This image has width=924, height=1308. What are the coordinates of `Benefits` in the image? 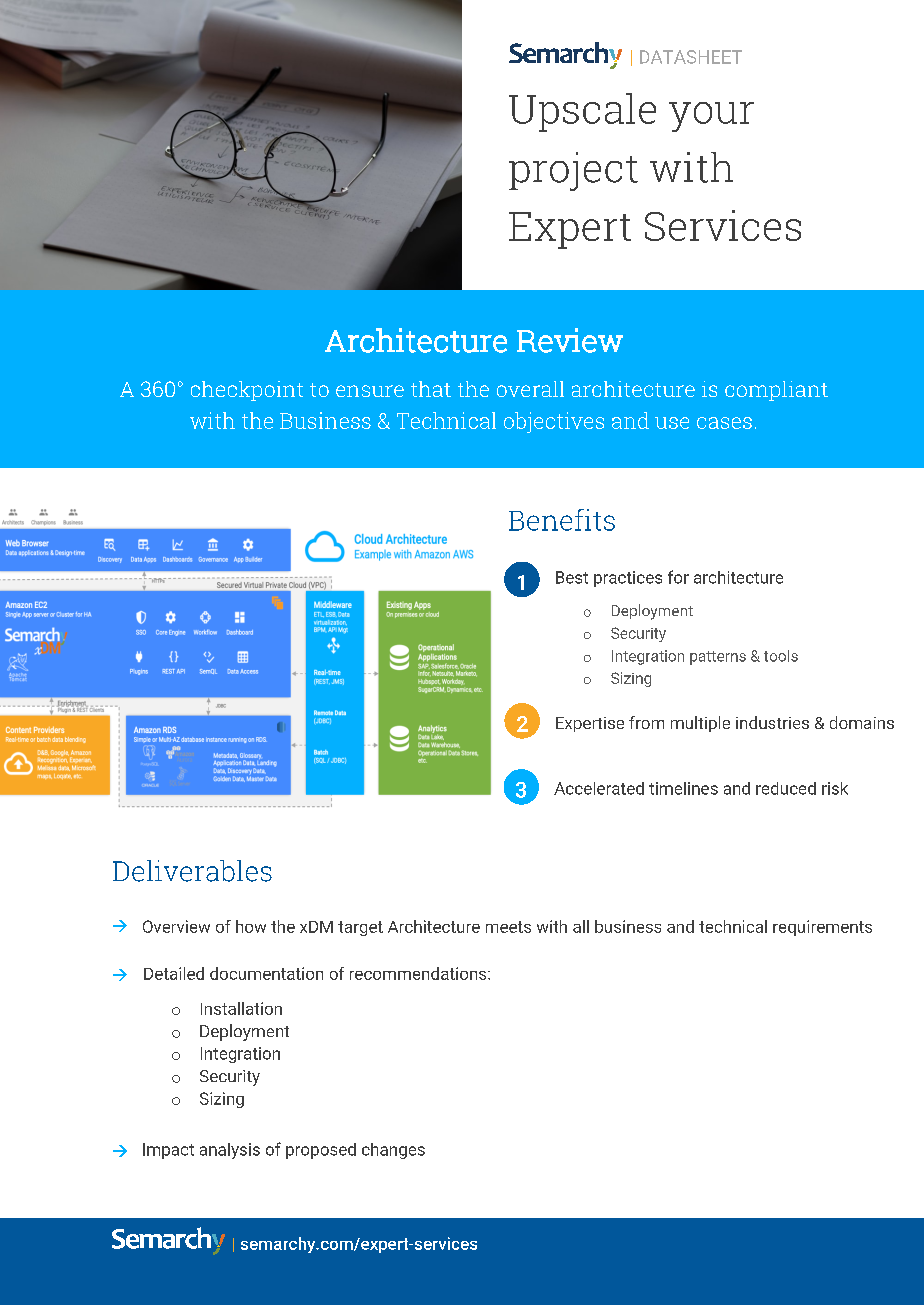 It's located at (562, 520).
